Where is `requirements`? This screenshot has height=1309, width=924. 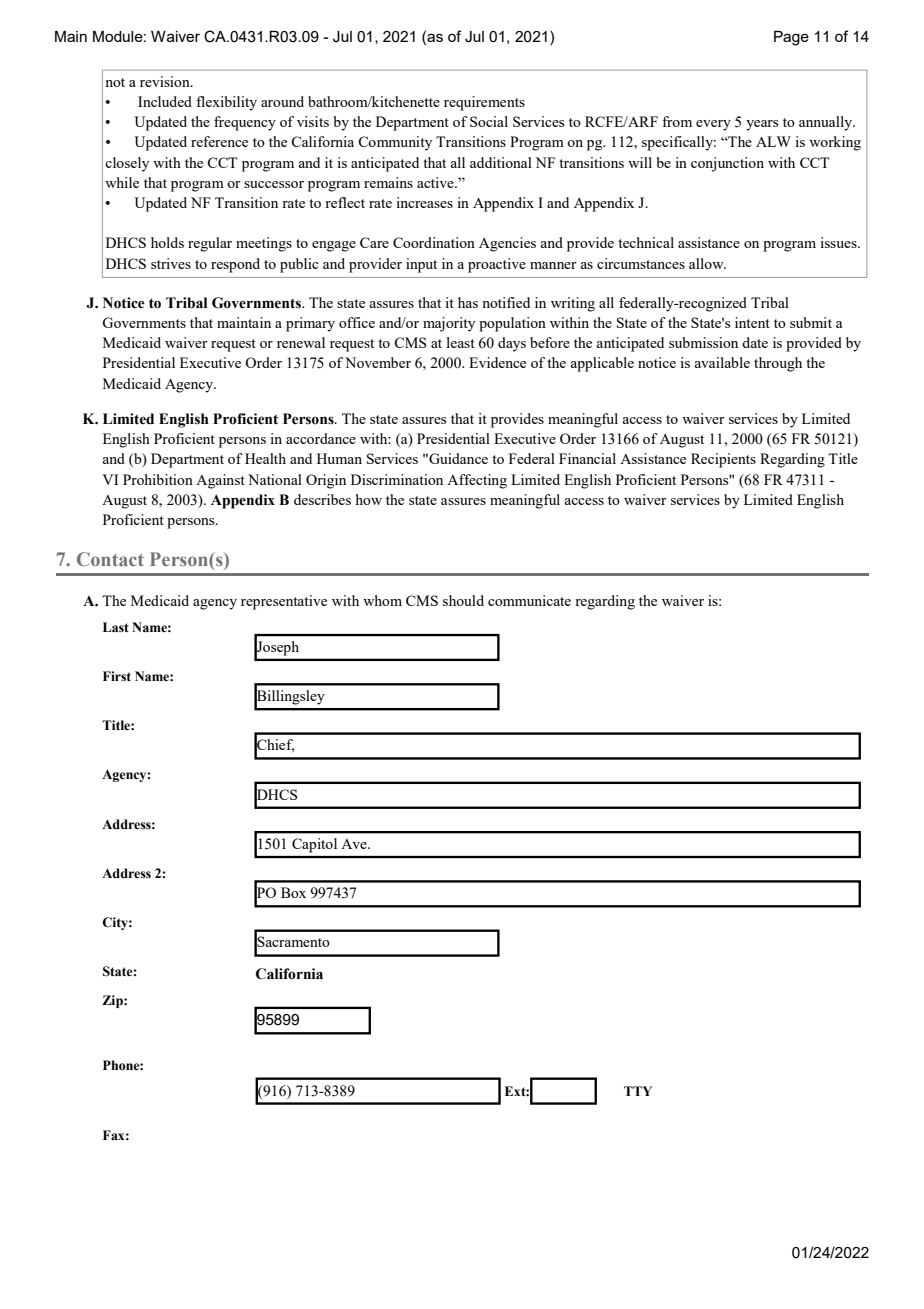 requirements is located at coordinates (484, 103).
